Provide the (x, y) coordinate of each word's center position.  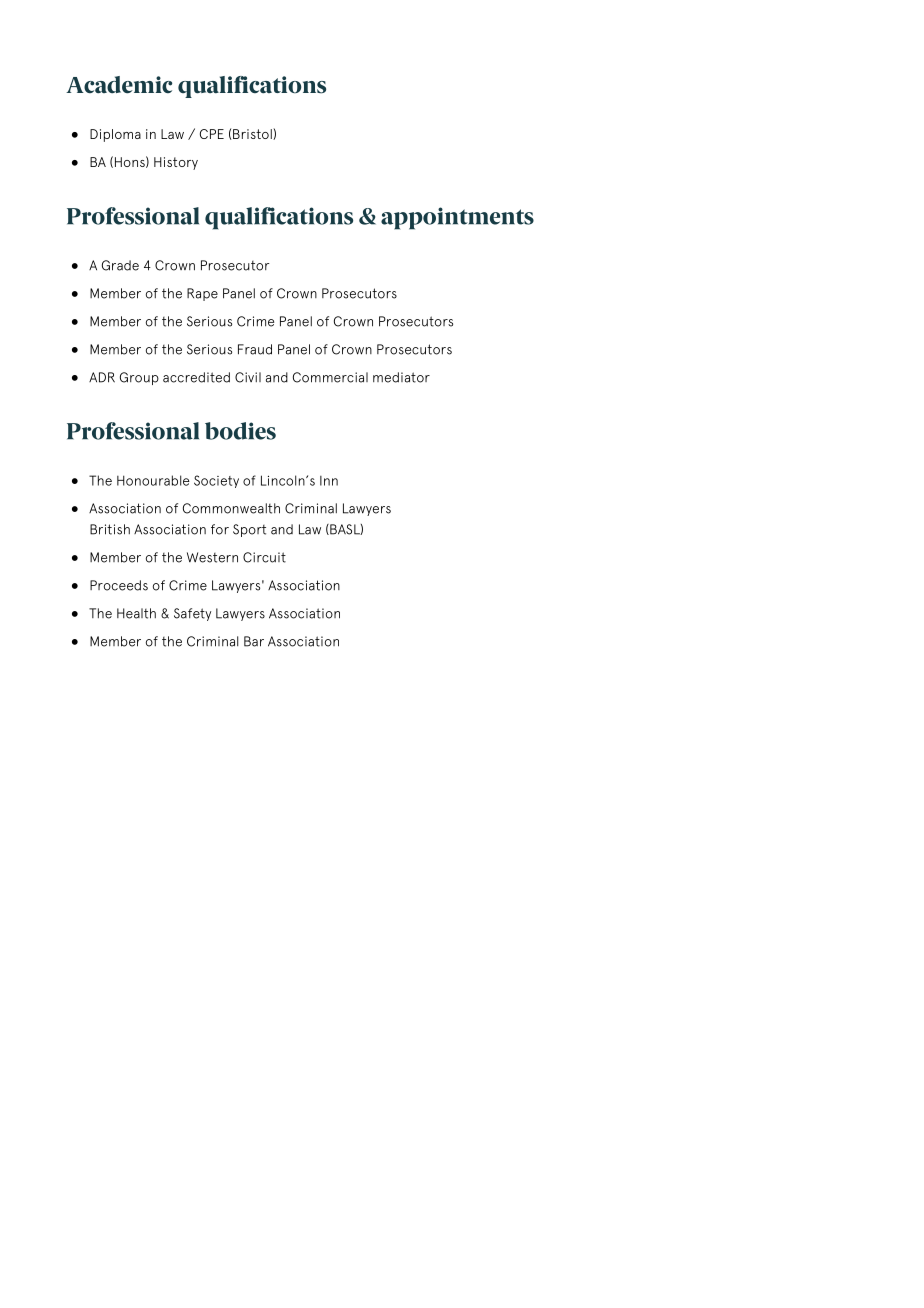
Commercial (330, 377)
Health (136, 613)
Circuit (264, 557)
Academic (119, 85)
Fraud (255, 349)
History (176, 163)
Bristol (253, 134)
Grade (120, 265)
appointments (457, 218)
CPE (212, 134)
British (110, 529)
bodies (240, 431)
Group (139, 378)
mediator (401, 377)
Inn (329, 481)
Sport (249, 530)
